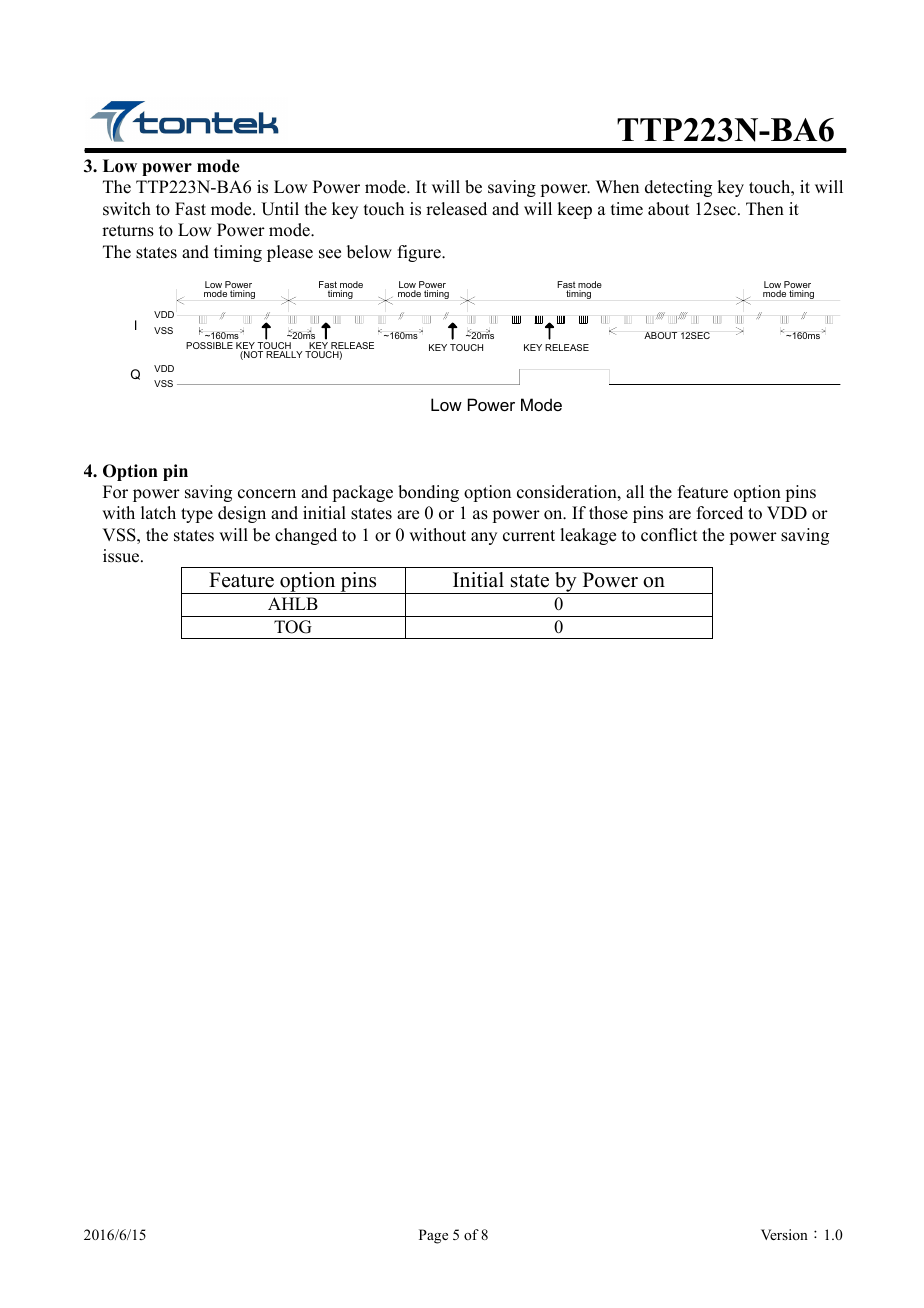 This screenshot has width=924, height=1308. What do you see at coordinates (669, 535) in the screenshot?
I see `conflict` at bounding box center [669, 535].
